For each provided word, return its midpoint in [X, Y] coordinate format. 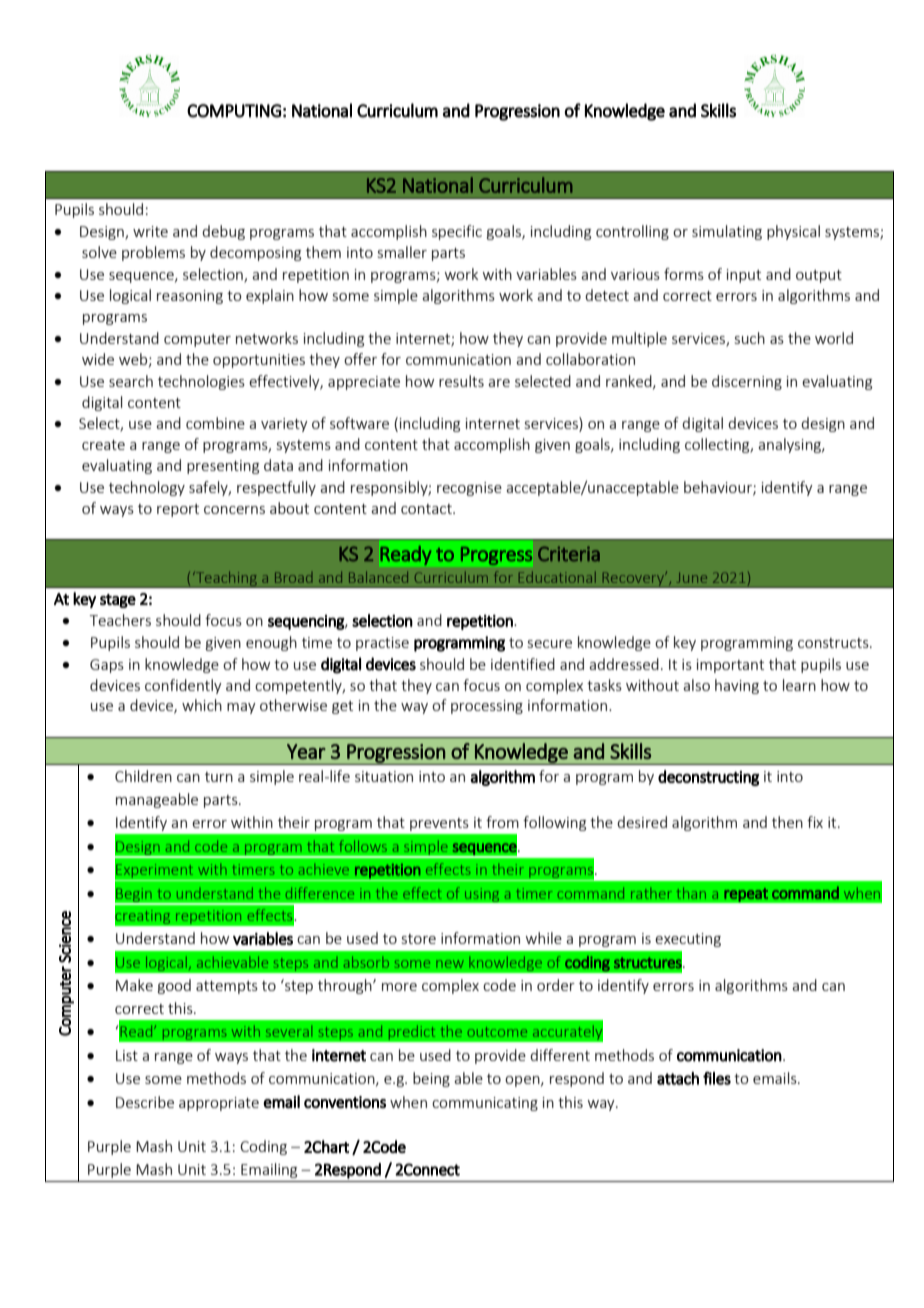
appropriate [219, 1104]
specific [457, 232]
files [717, 1078]
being [431, 1079]
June [692, 578]
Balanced [378, 577]
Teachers [120, 620]
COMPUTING [234, 111]
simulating [727, 232]
